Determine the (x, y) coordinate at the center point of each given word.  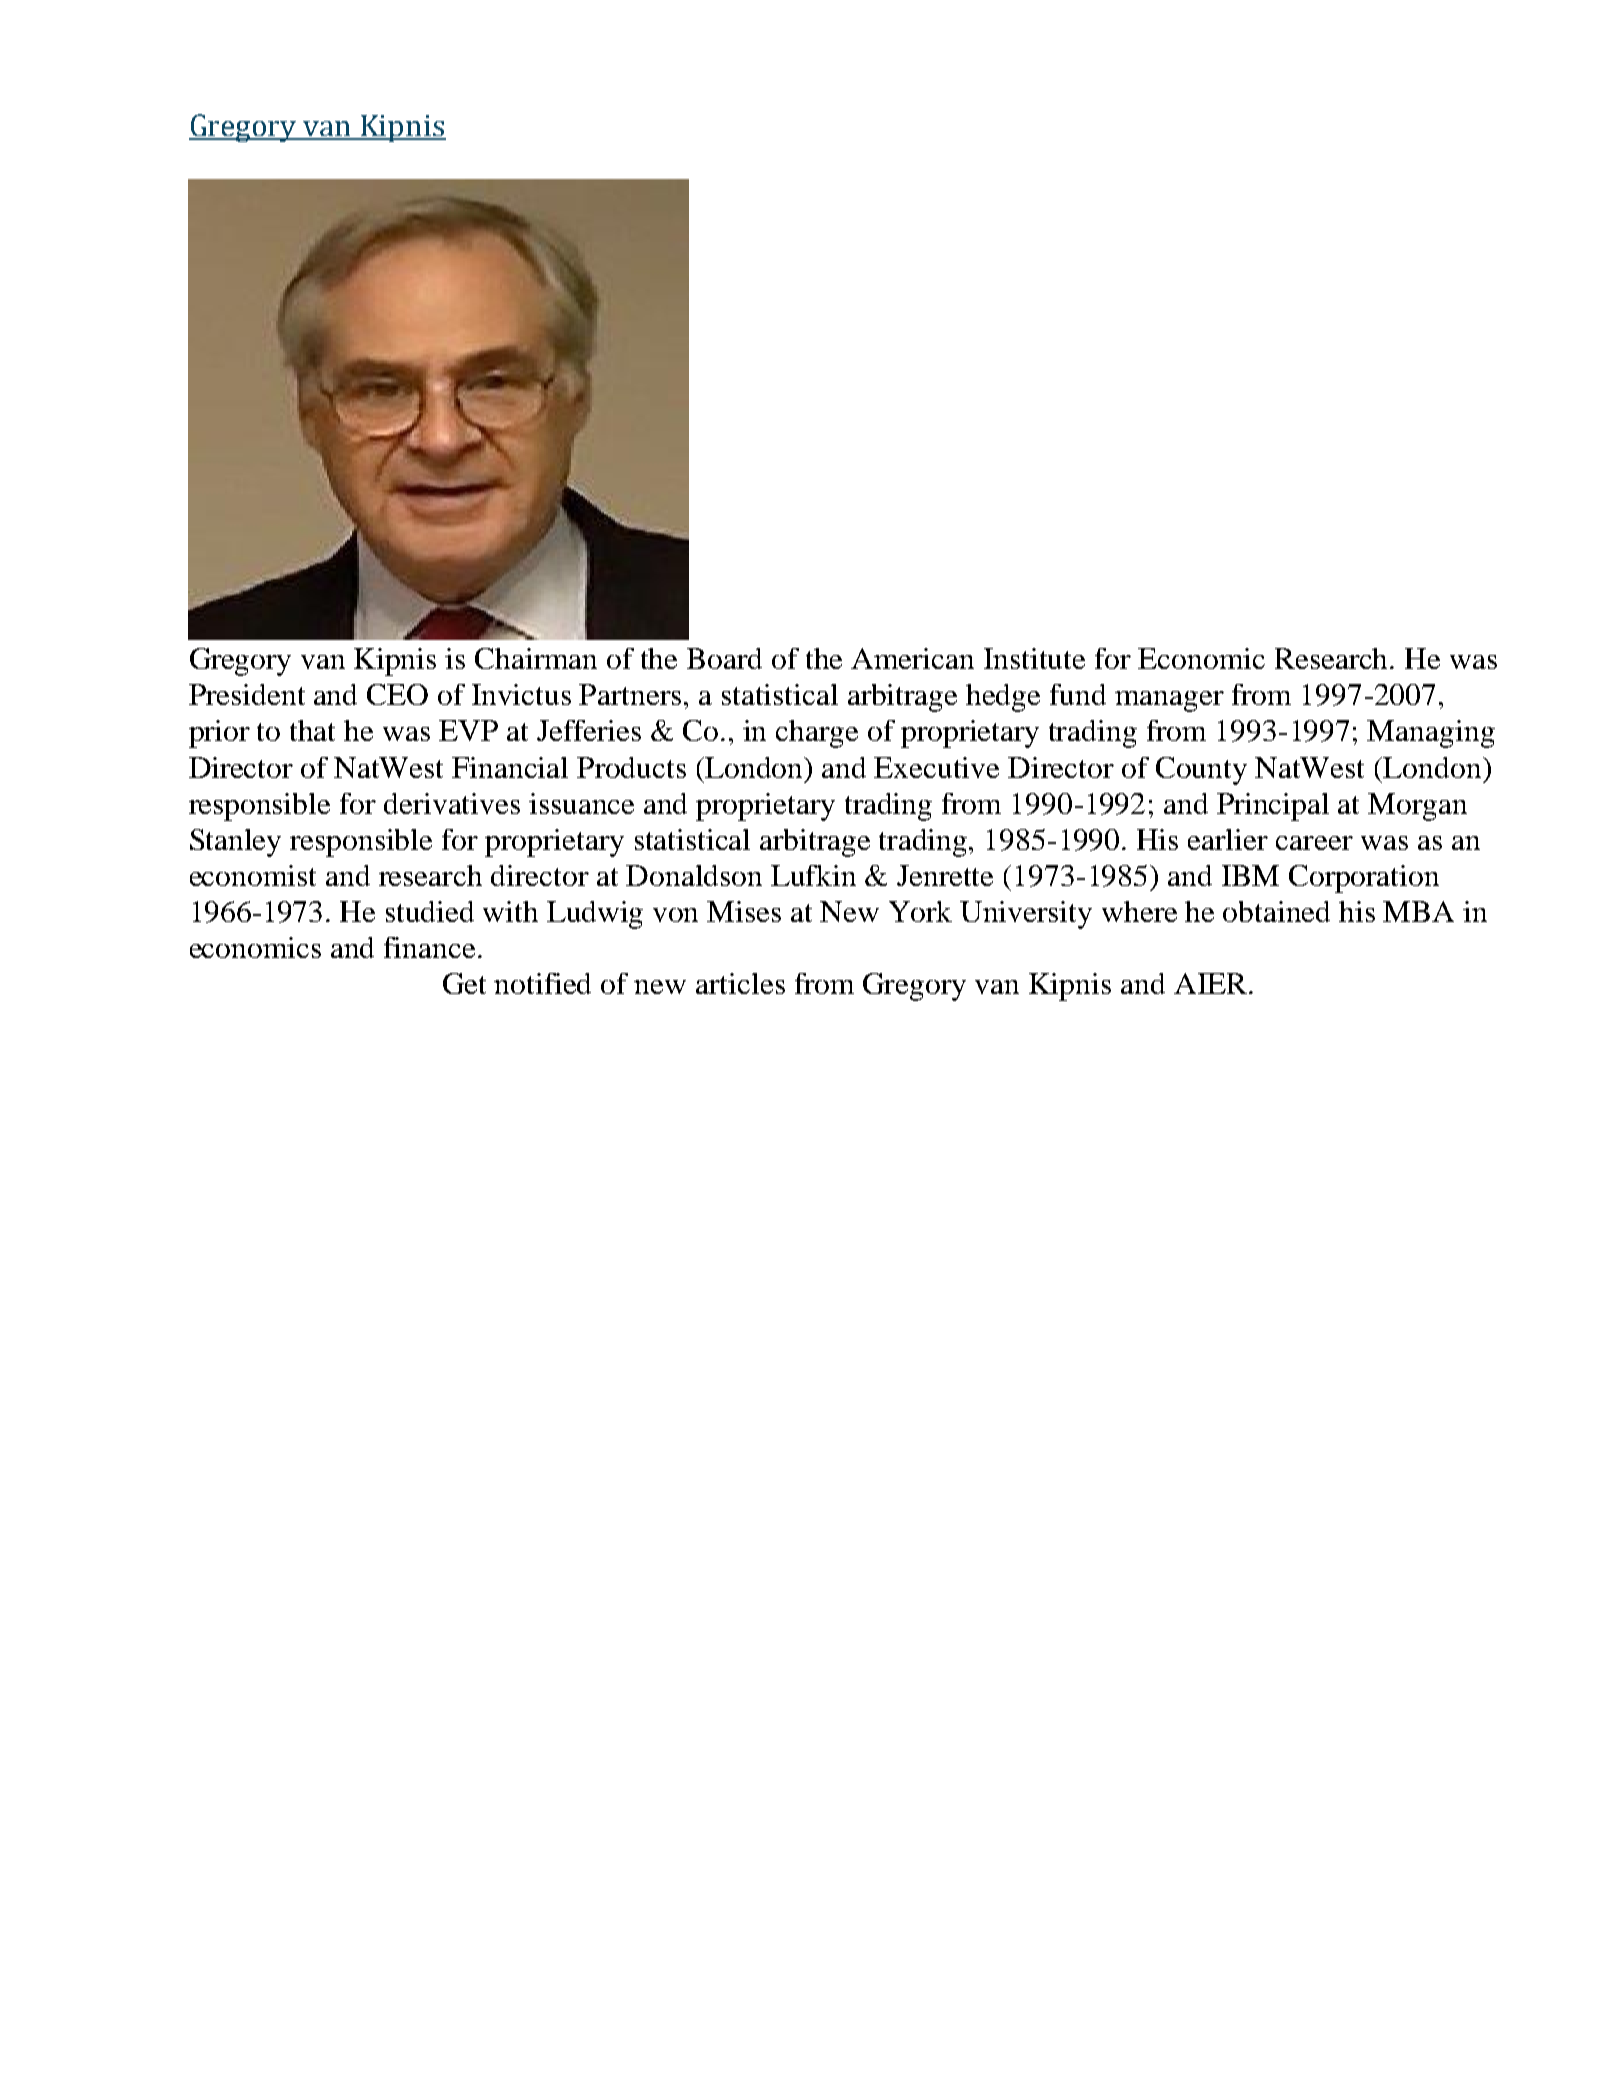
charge (817, 734)
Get (464, 983)
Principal (1273, 807)
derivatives (452, 803)
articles (740, 983)
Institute (1034, 658)
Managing (1431, 734)
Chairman (536, 658)
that (312, 730)
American (912, 658)
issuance (581, 803)
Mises (744, 911)
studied (430, 911)
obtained (1276, 911)
